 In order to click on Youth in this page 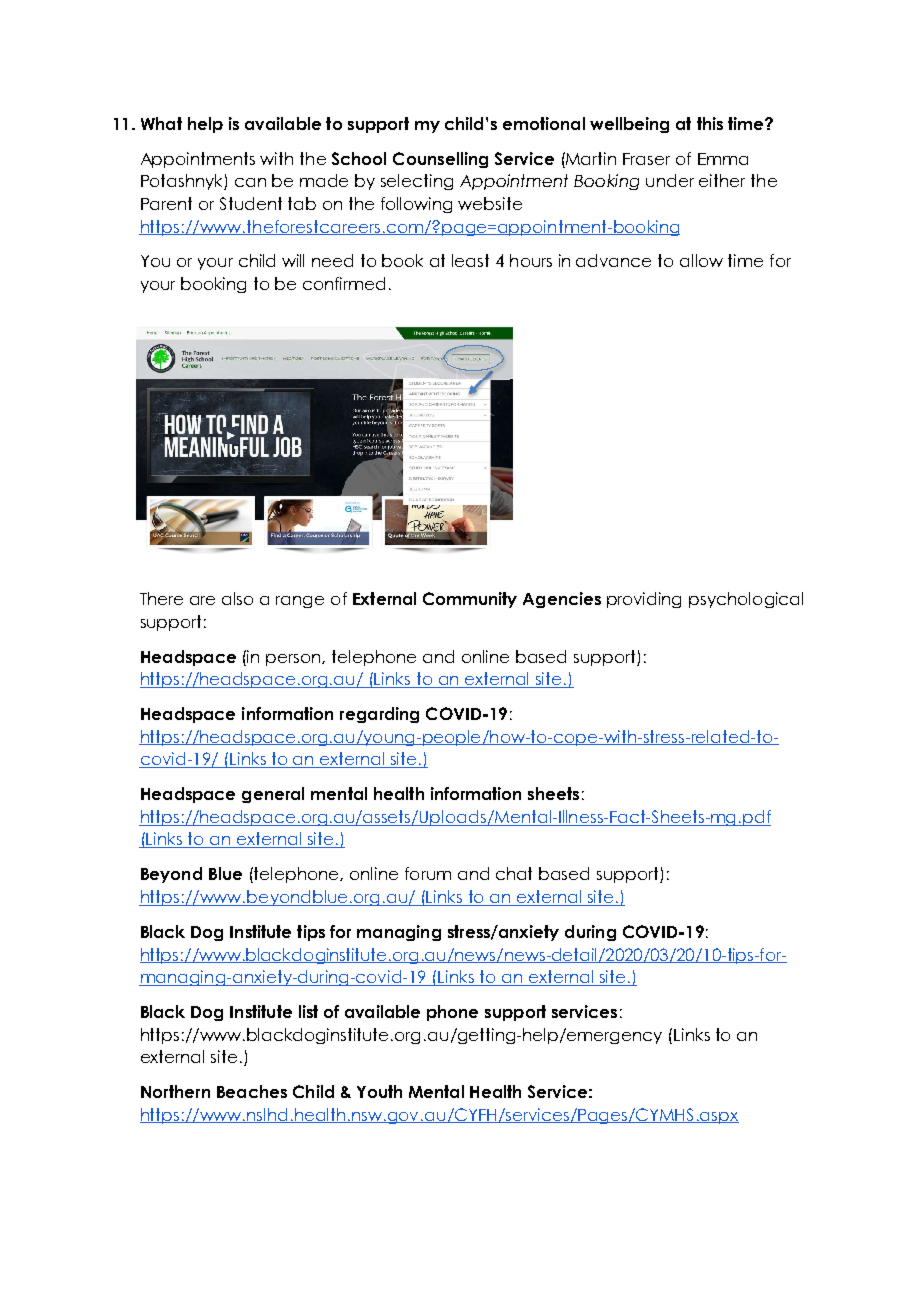, I will do `click(379, 1091)`.
